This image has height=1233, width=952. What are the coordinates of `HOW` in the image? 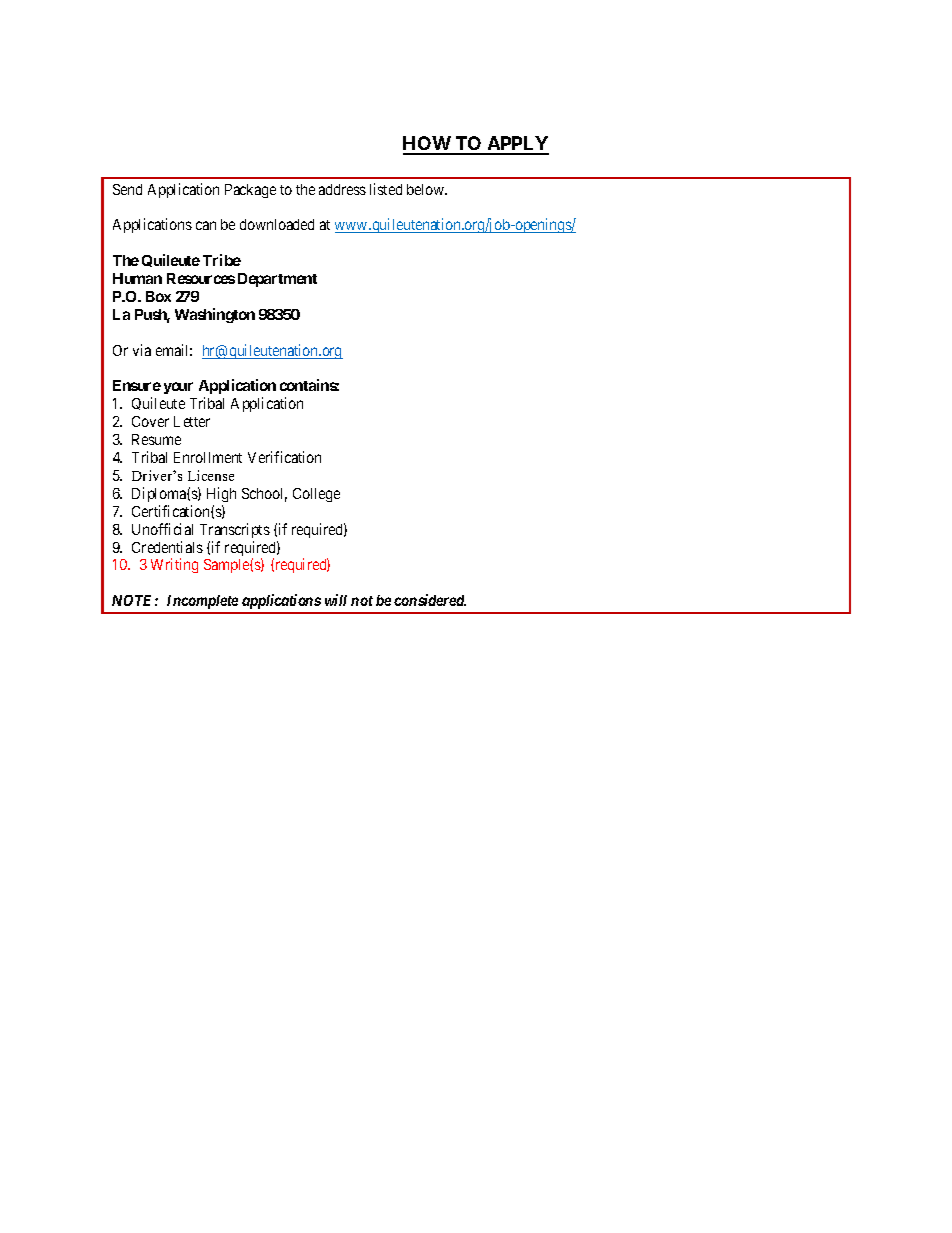 It's located at (428, 145).
